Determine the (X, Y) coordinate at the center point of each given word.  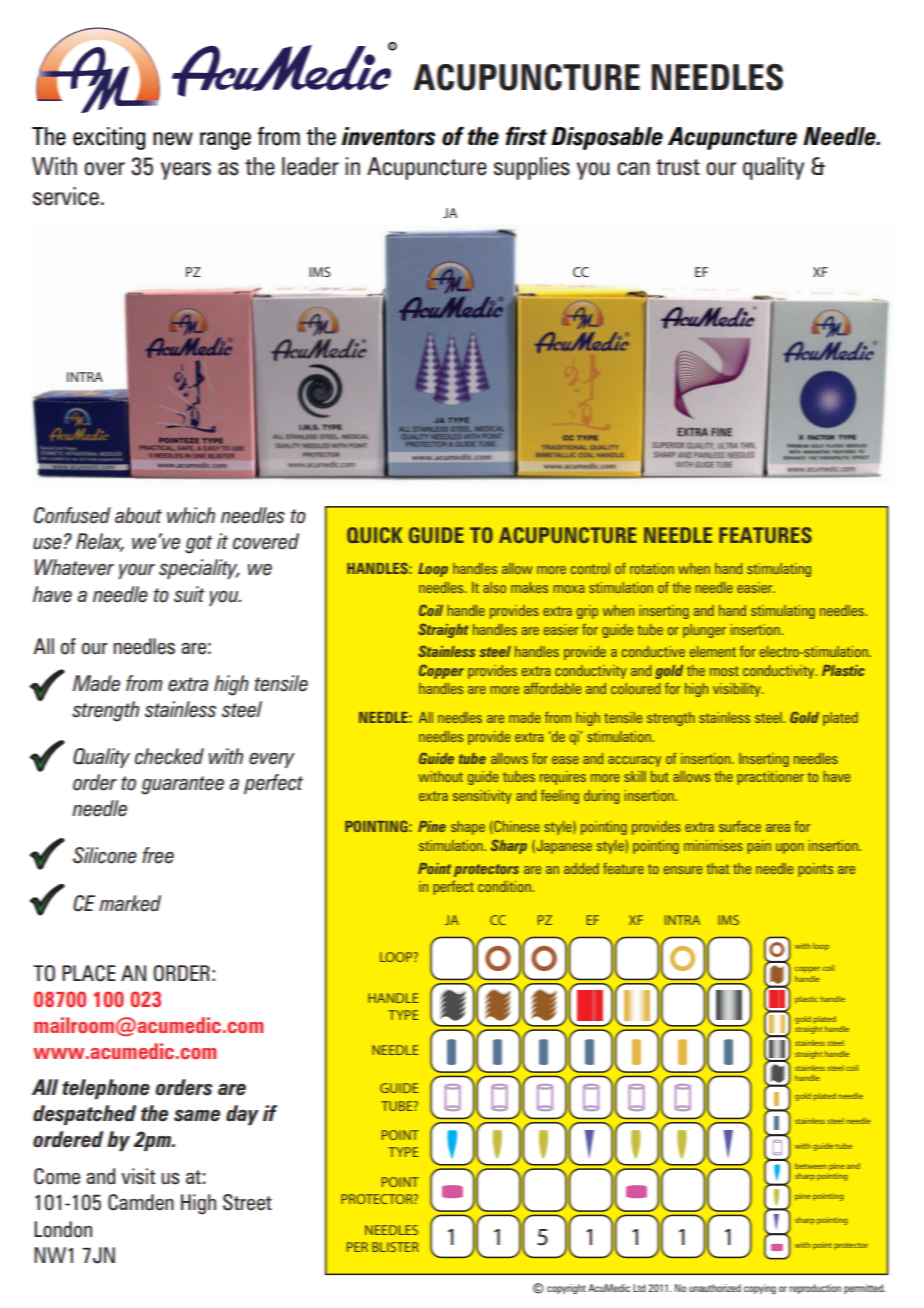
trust (678, 167)
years (186, 171)
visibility (738, 690)
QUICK (375, 535)
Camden (141, 1202)
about (138, 515)
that (718, 868)
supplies (532, 168)
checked (169, 756)
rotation (652, 568)
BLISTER (395, 1247)
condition (505, 886)
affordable (552, 688)
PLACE (89, 973)
